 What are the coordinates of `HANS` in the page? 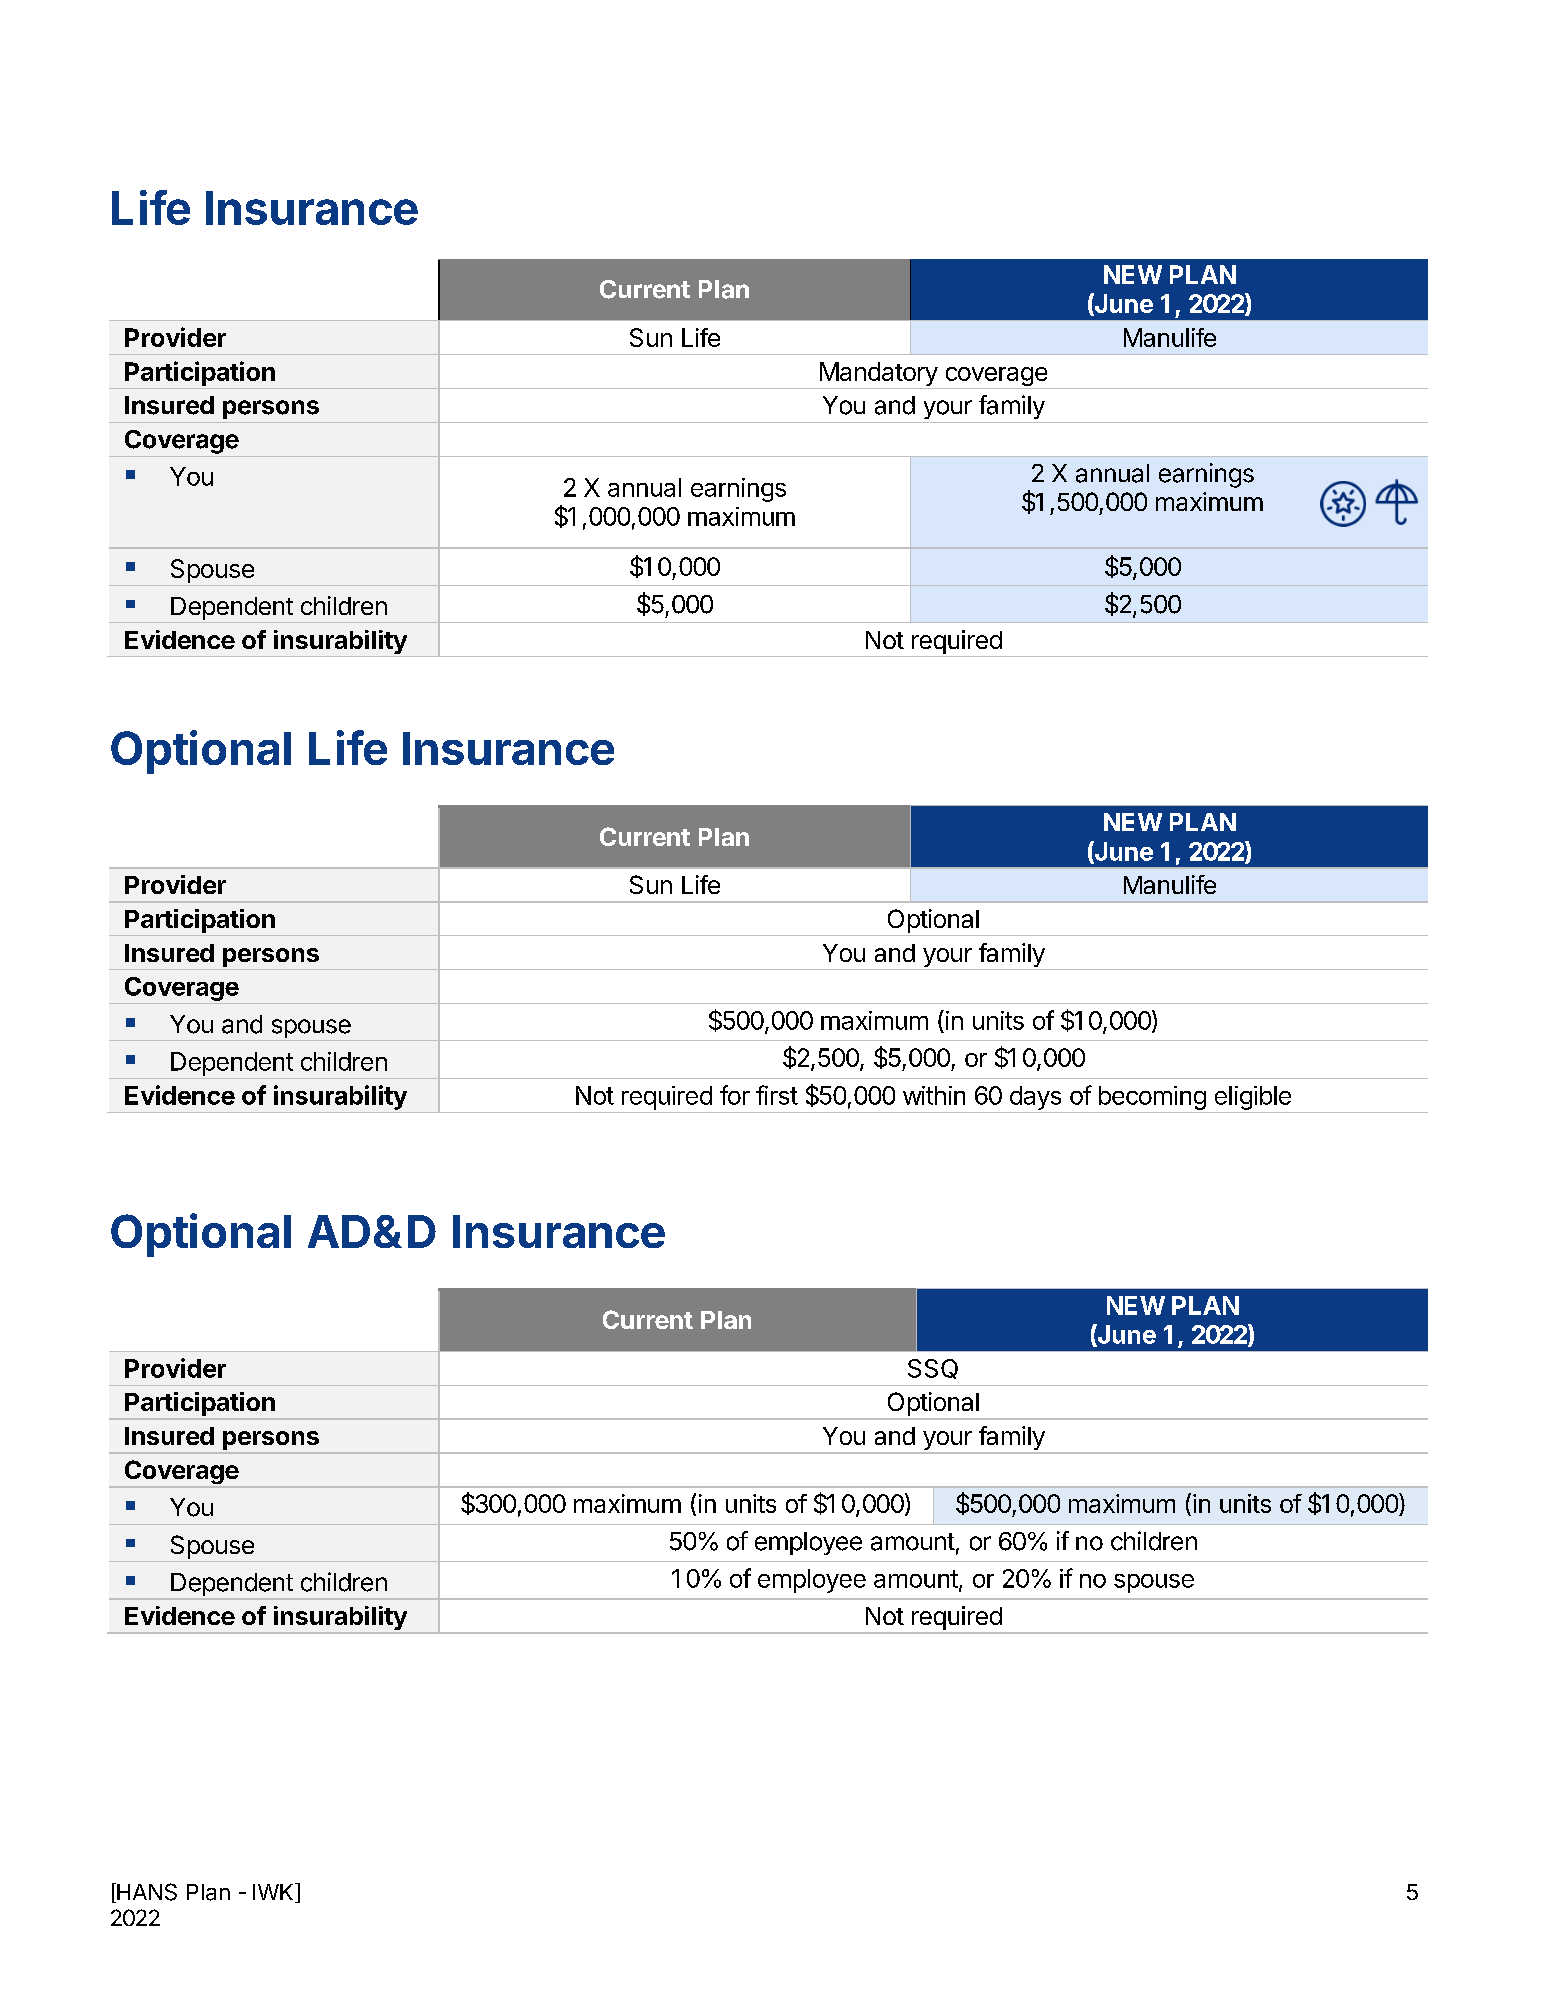 It's located at (146, 1893).
